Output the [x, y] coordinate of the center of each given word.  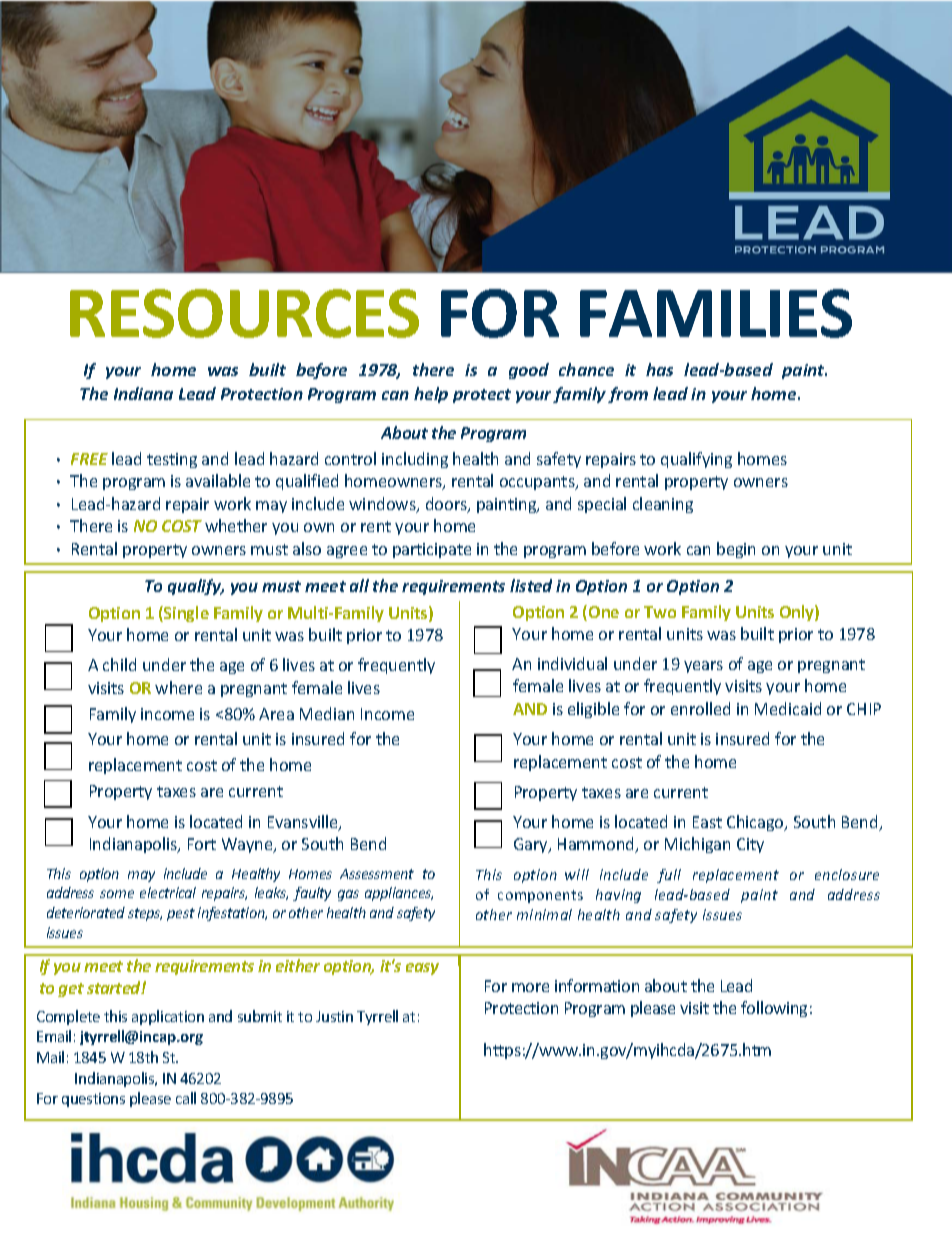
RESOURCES [244, 313]
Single [185, 614]
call [186, 1098]
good [529, 371]
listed [531, 585]
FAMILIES [716, 313]
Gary [532, 845]
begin [736, 550]
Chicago [756, 823]
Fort [202, 844]
